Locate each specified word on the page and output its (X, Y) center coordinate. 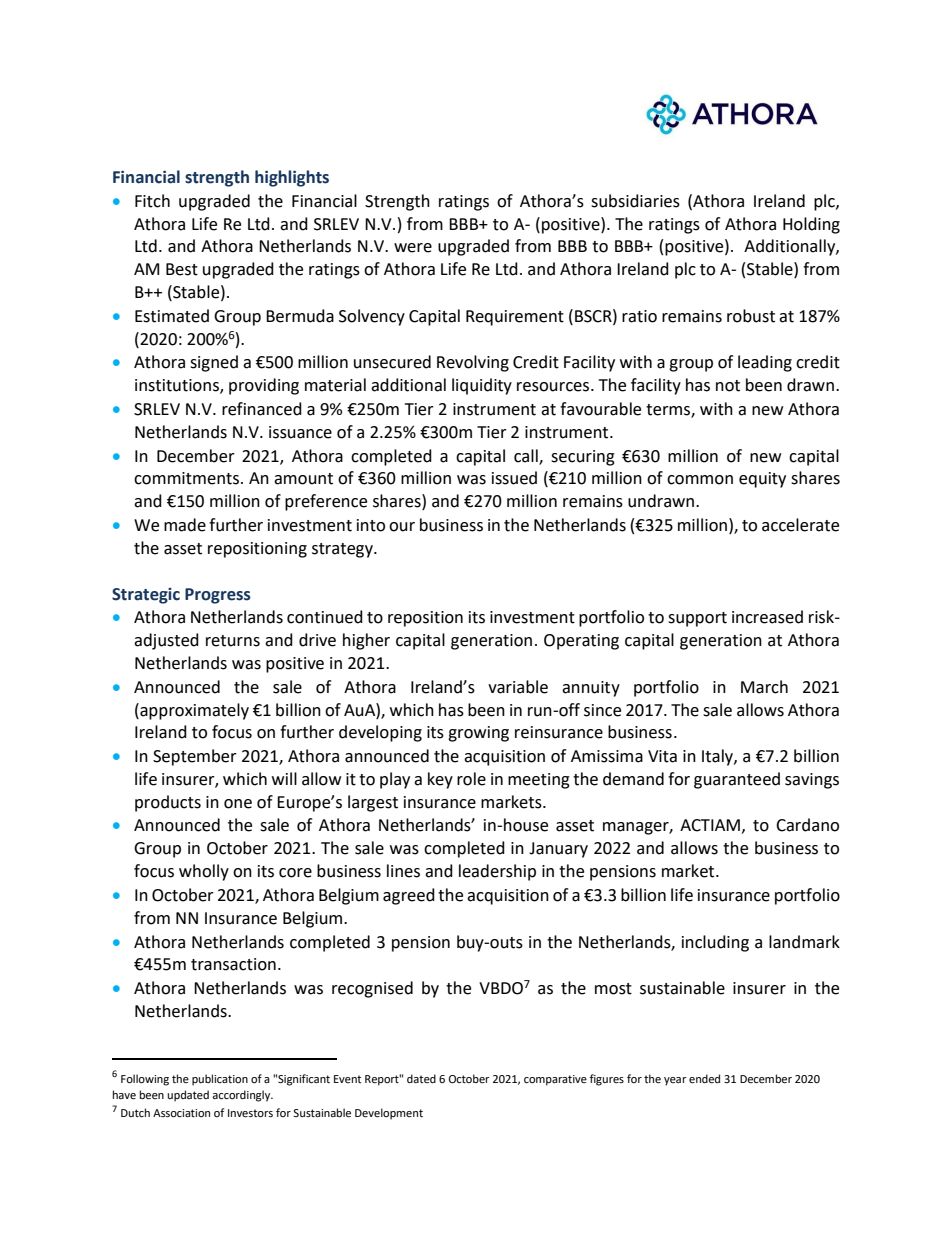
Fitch (152, 201)
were (413, 248)
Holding (811, 225)
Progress (218, 596)
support (697, 619)
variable (518, 687)
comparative (555, 1080)
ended (704, 1079)
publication (220, 1080)
